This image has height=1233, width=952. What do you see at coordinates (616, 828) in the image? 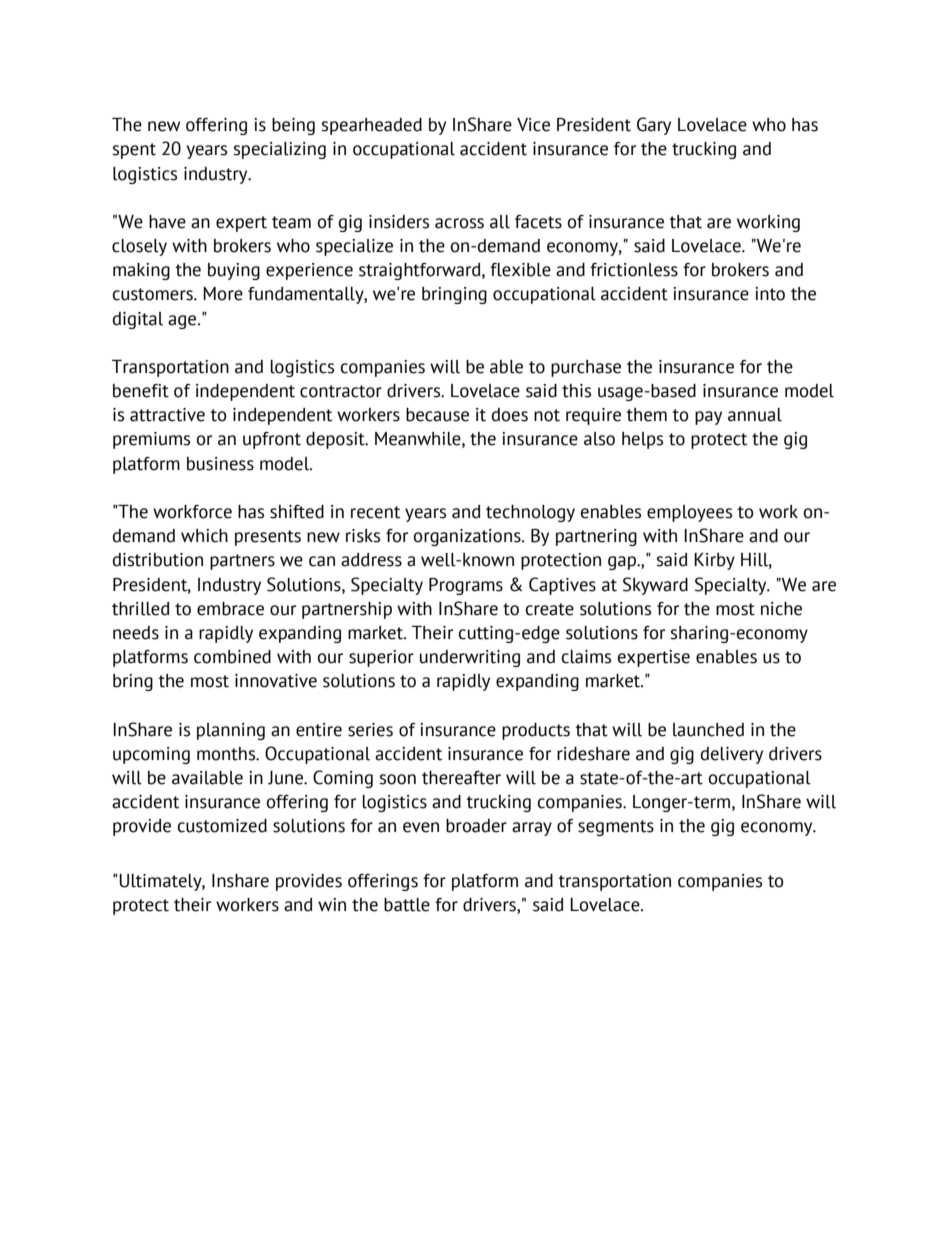
I see `segments` at bounding box center [616, 828].
